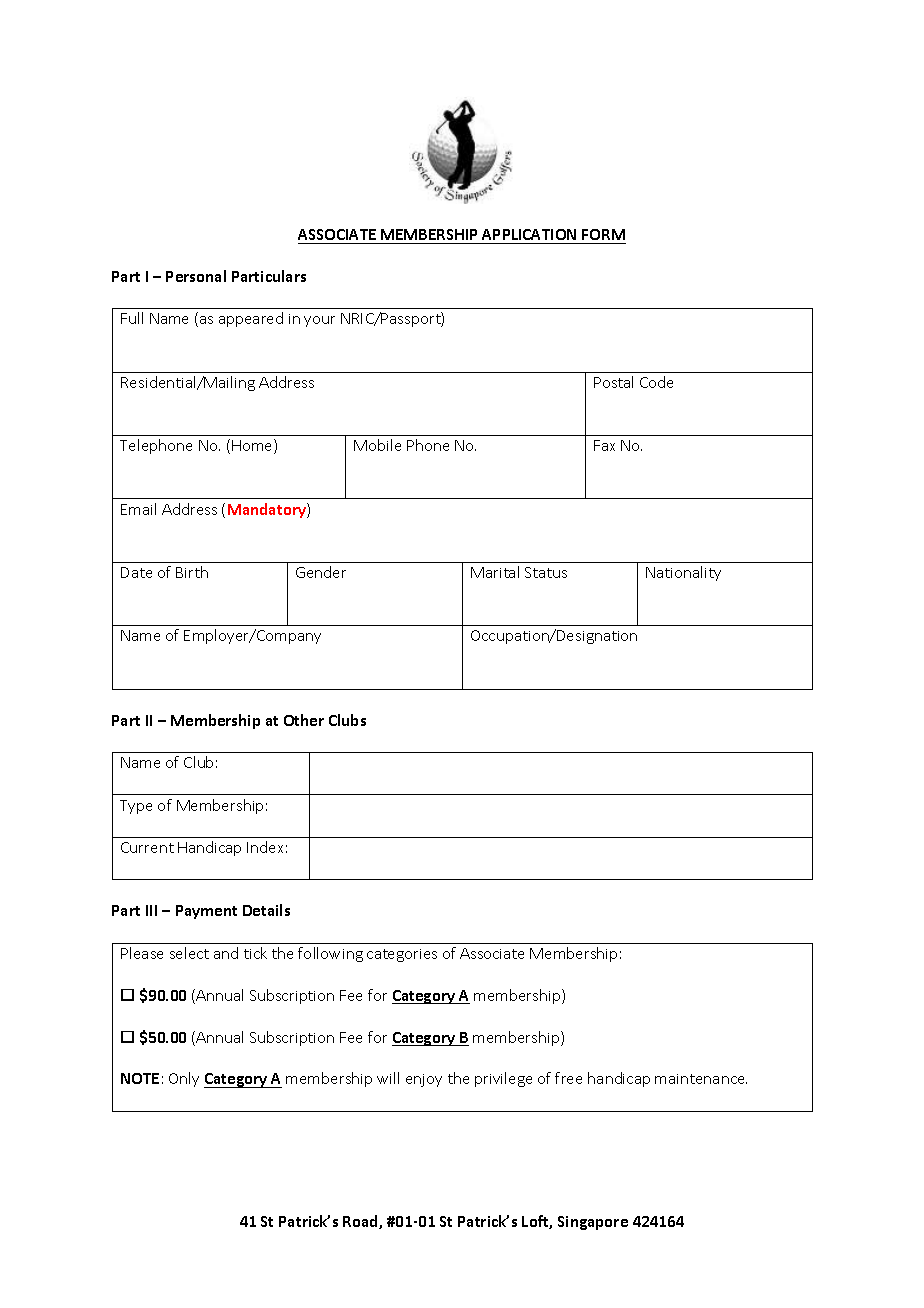 The width and height of the image is (924, 1308). Describe the element at coordinates (568, 1078) in the image. I see `free` at that location.
